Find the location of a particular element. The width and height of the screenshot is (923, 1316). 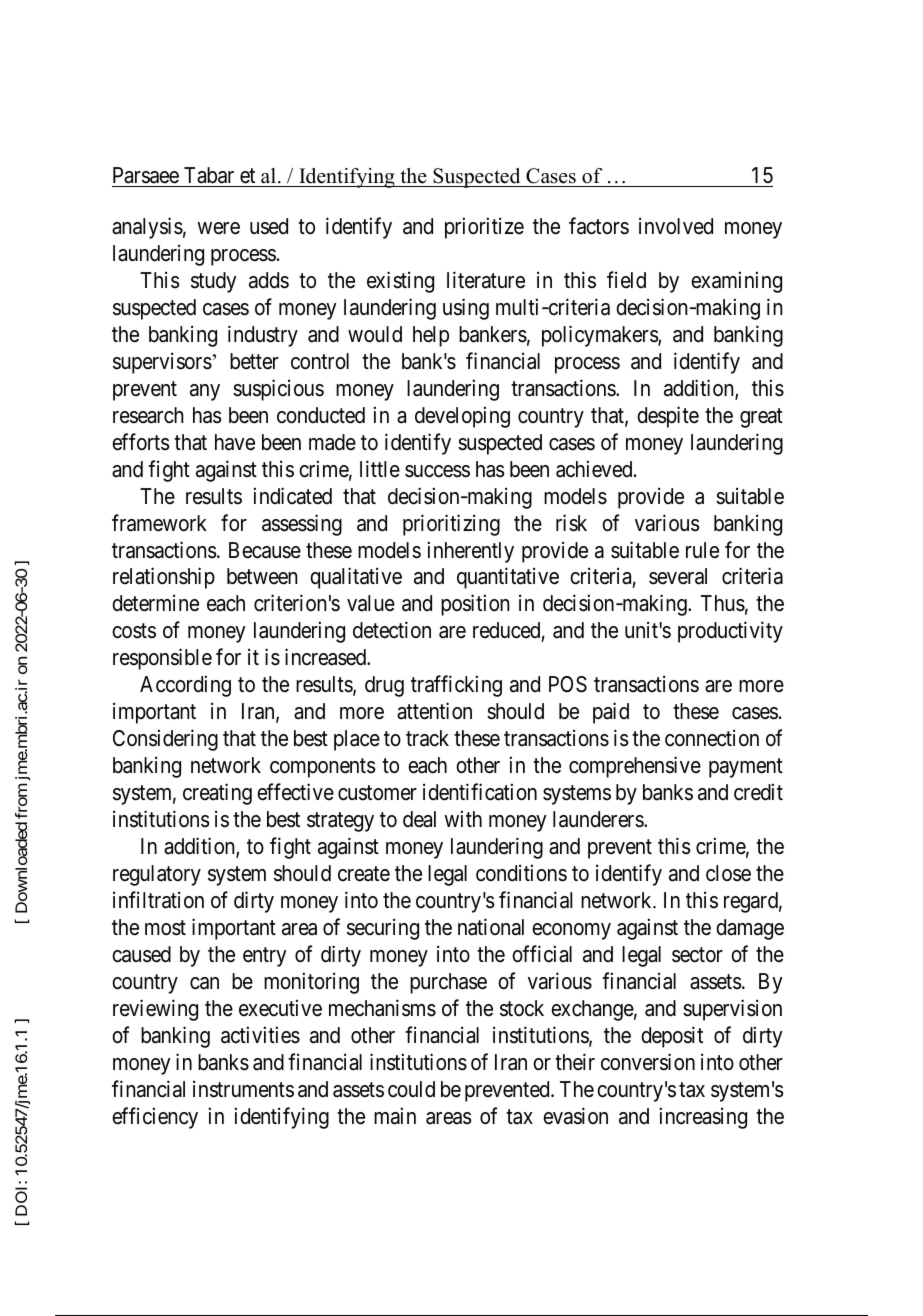

framework is located at coordinates (159, 523).
